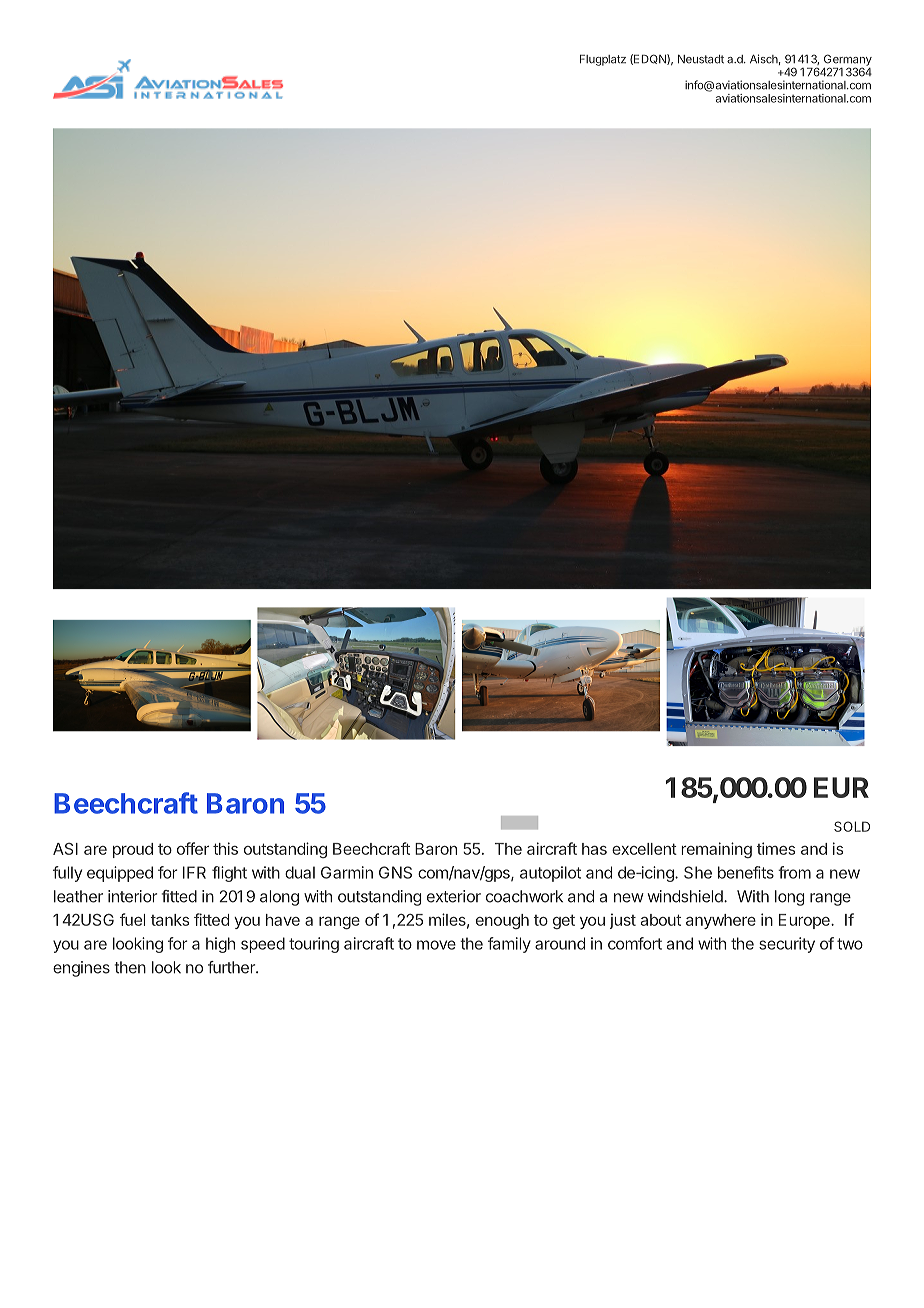 The image size is (924, 1308). I want to click on security, so click(787, 945).
